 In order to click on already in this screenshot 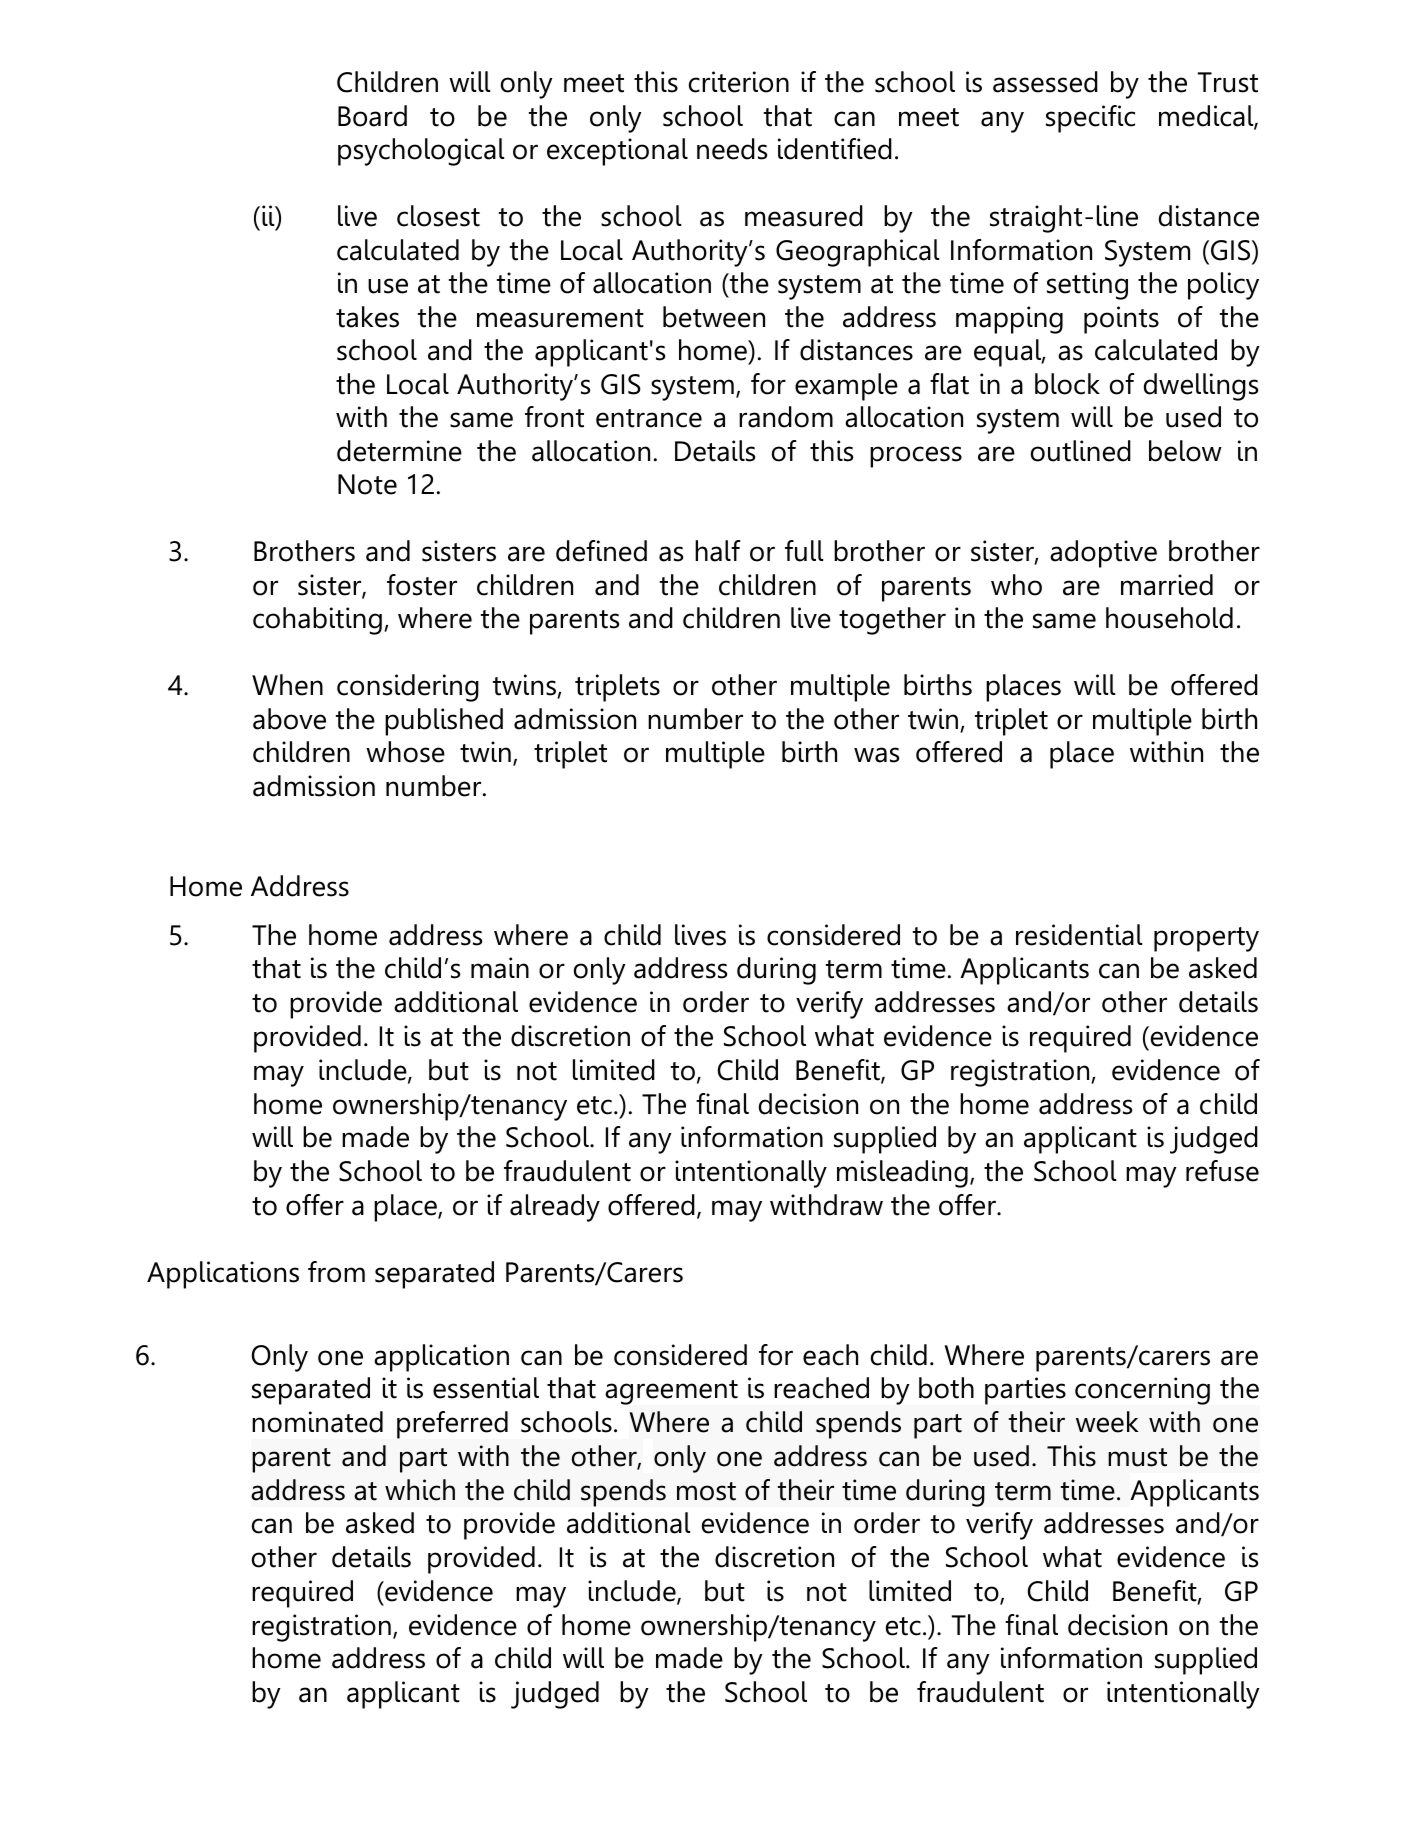, I will do `click(555, 1208)`.
